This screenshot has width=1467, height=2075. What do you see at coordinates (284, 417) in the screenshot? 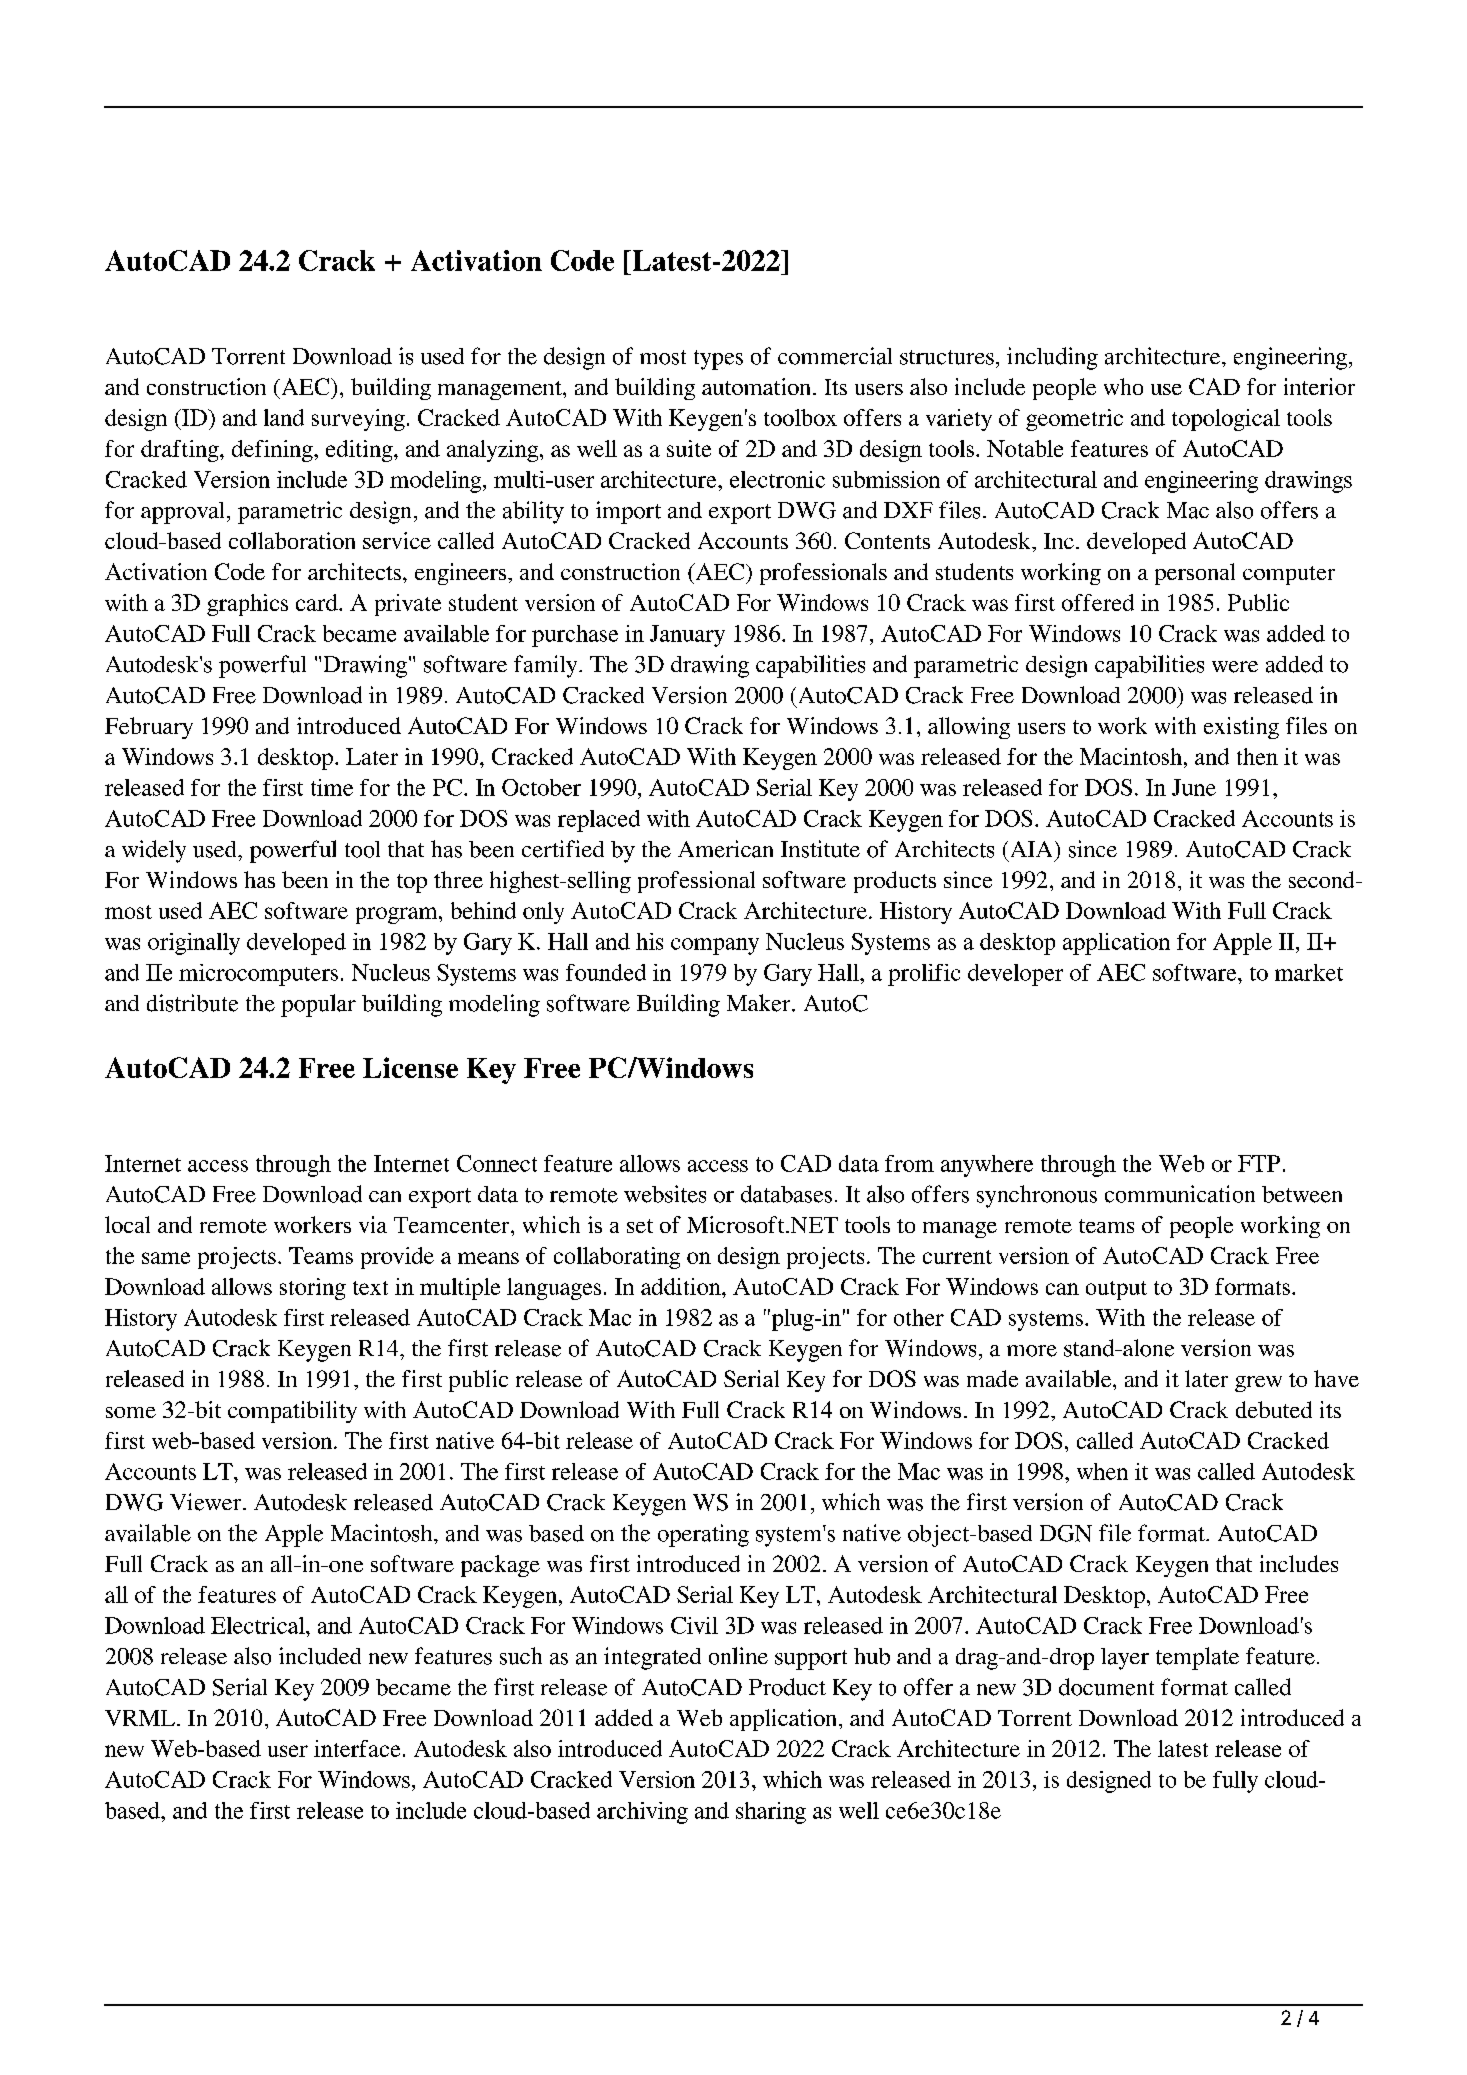
I see `land` at bounding box center [284, 417].
